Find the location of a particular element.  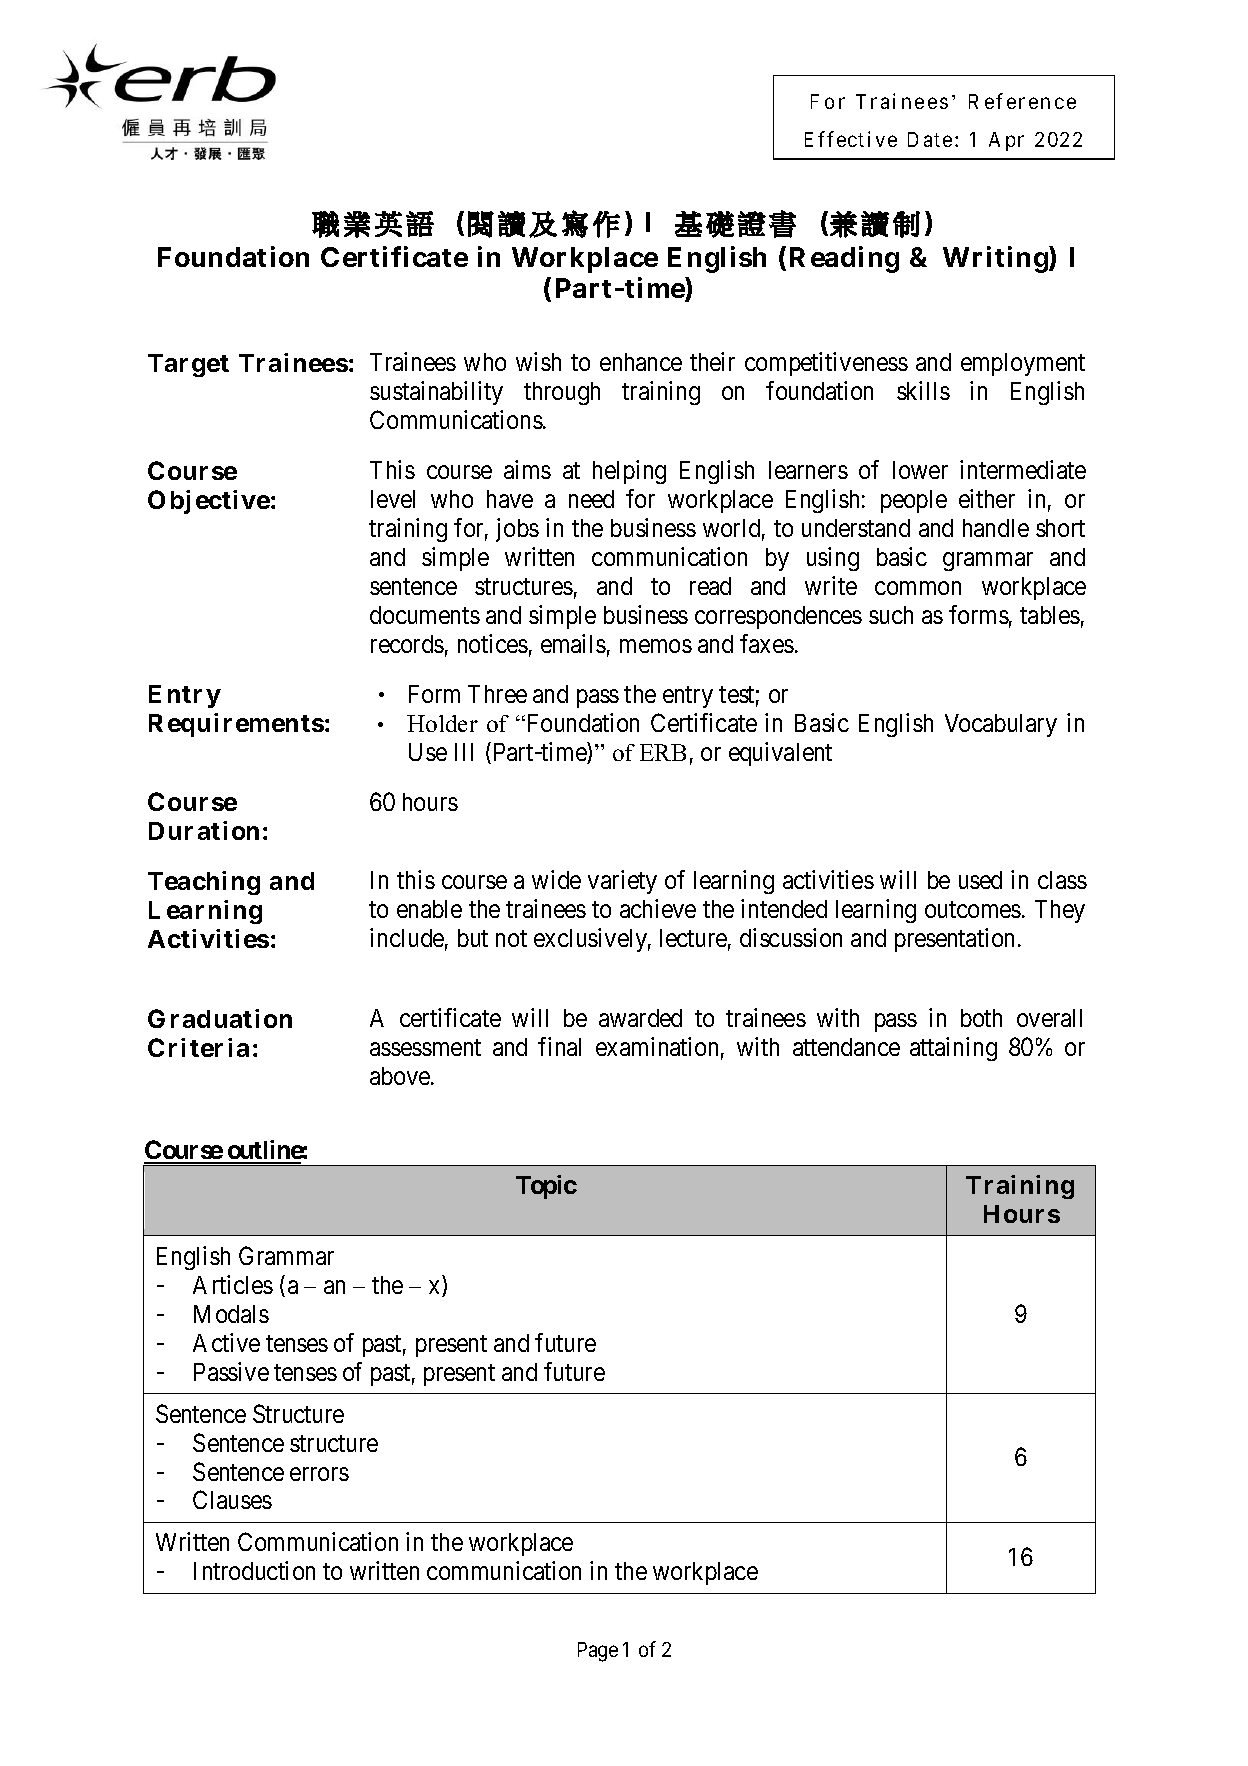

Duration is located at coordinates (204, 830).
